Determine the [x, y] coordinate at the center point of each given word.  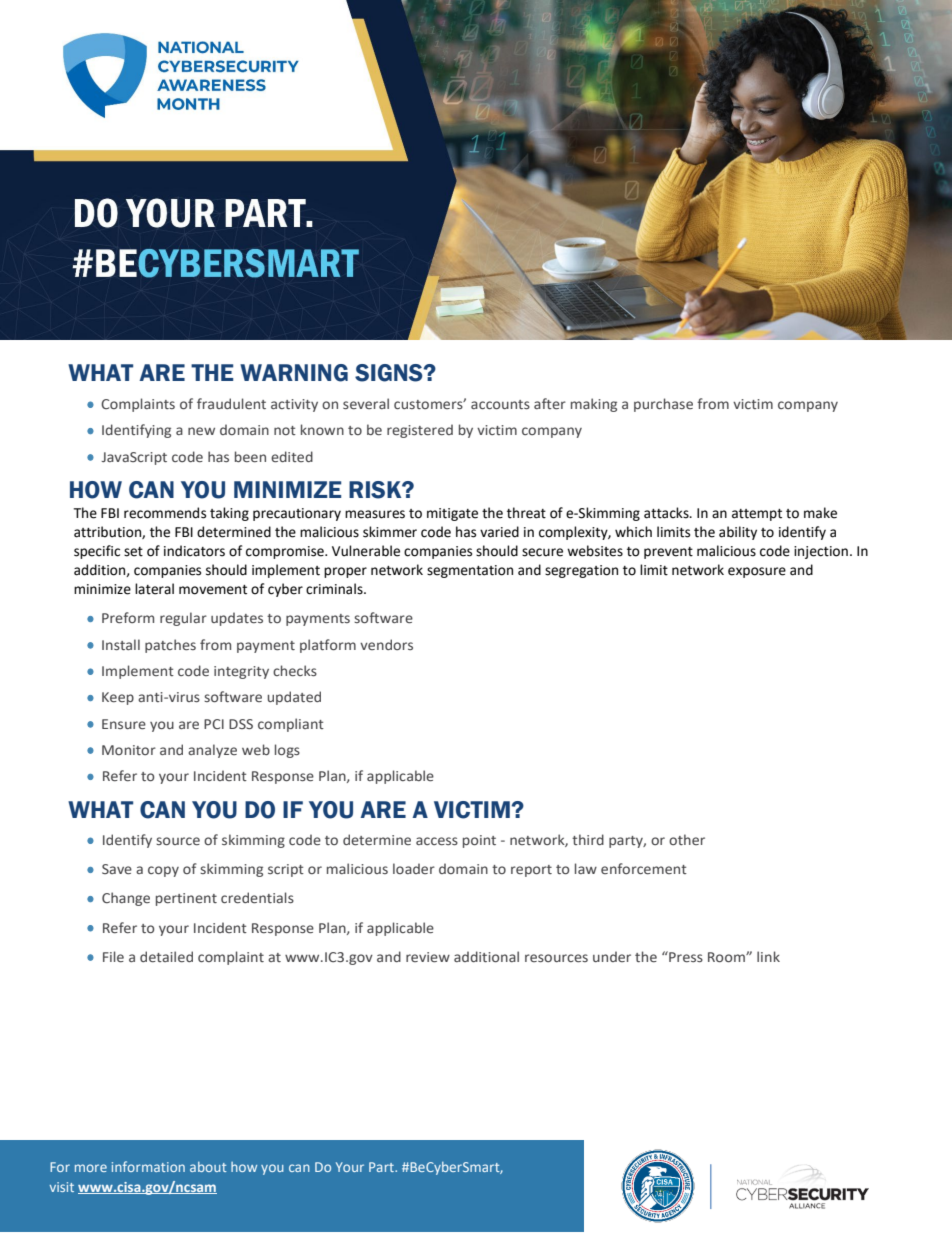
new [201, 431]
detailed [166, 956]
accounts [500, 404]
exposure [757, 572]
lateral [154, 589]
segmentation [470, 571]
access [437, 841]
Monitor [129, 750]
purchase [663, 405]
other [687, 839]
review [428, 957]
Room [727, 957]
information [148, 1166]
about [208, 1167]
